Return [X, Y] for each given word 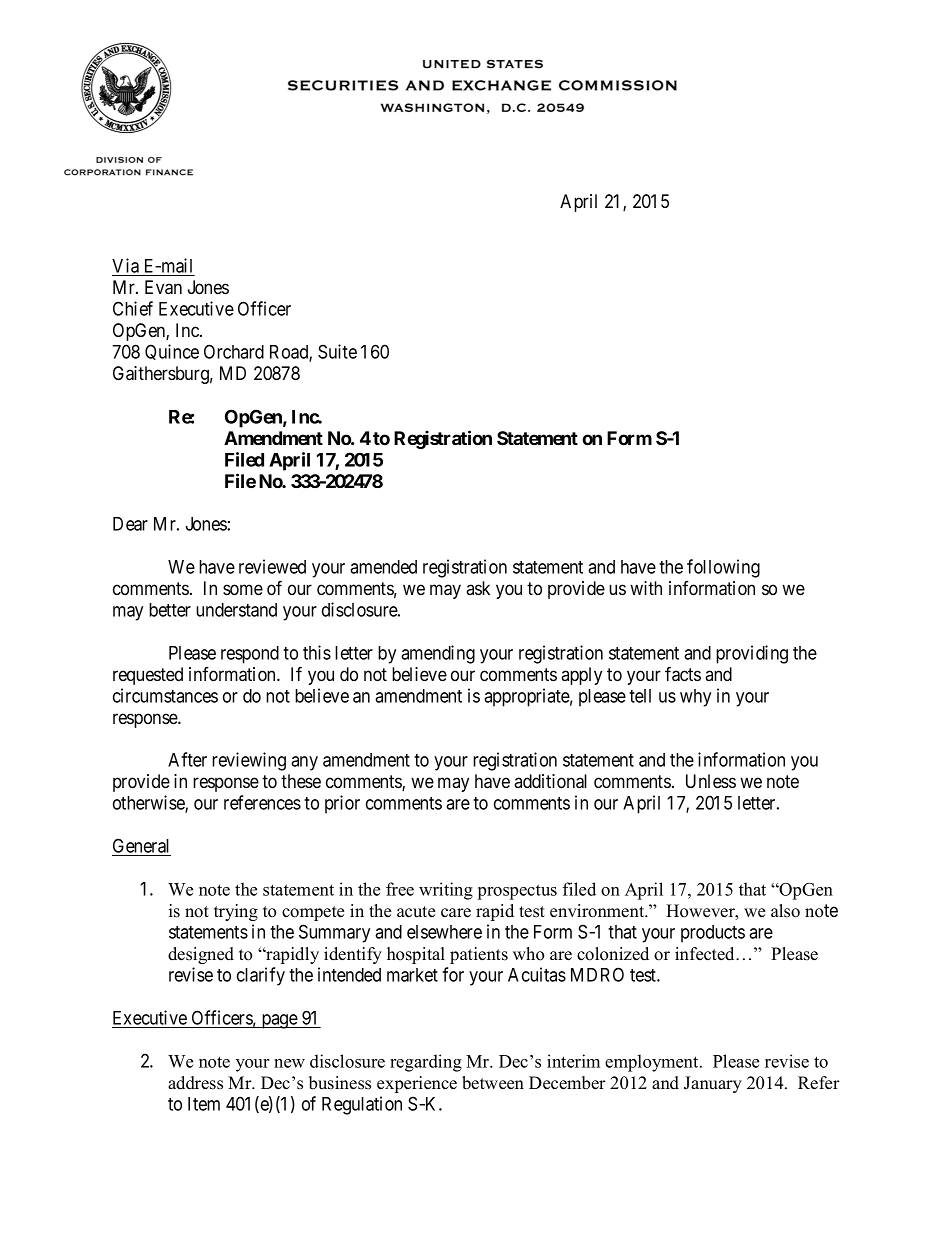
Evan [163, 287]
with [646, 588]
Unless [711, 781]
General [141, 847]
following [723, 568]
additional [550, 781]
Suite [337, 351]
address [195, 1083]
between [493, 1083]
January [713, 1084]
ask [478, 588]
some [243, 590]
